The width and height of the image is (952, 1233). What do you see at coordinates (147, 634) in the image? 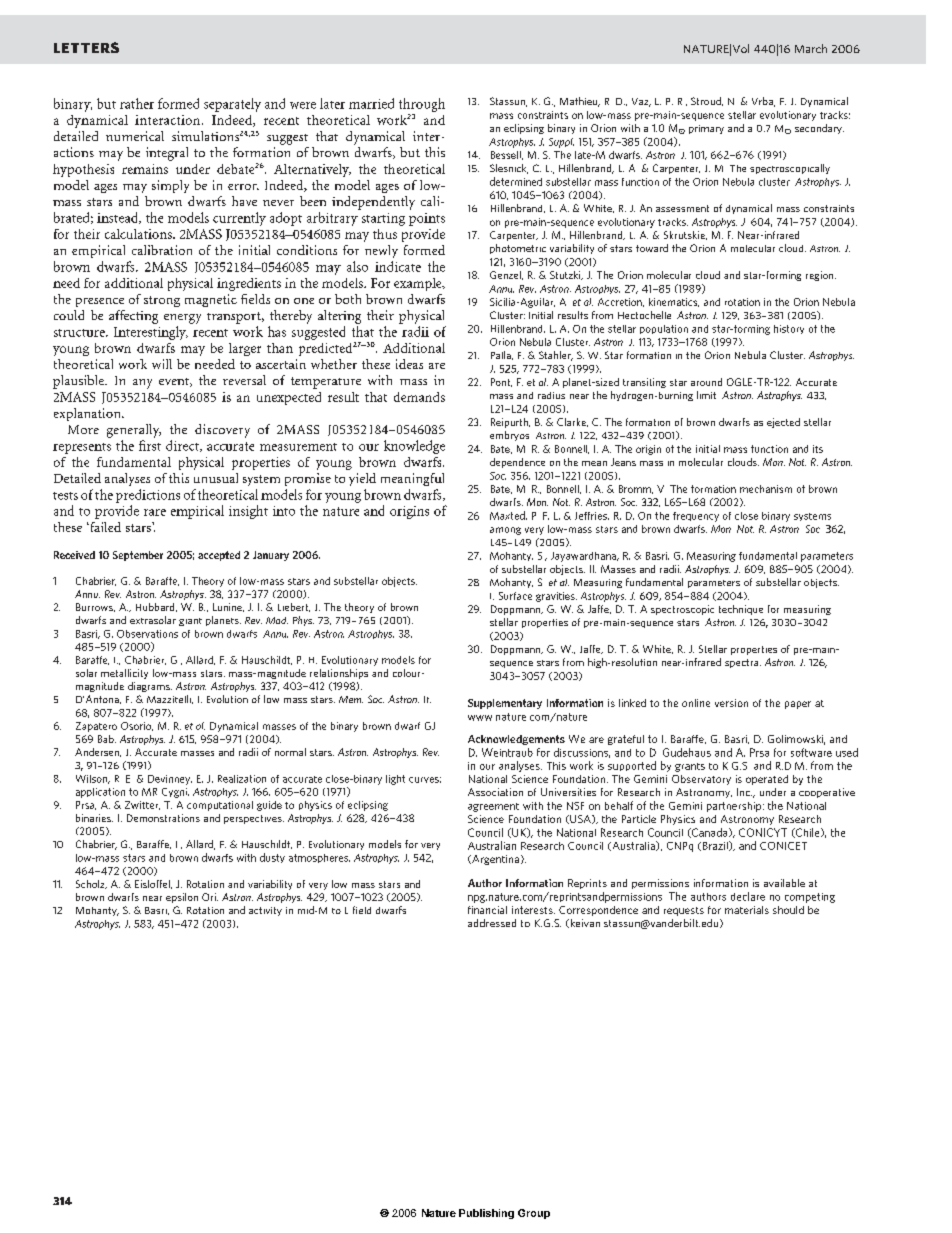
I see `Observations` at bounding box center [147, 634].
